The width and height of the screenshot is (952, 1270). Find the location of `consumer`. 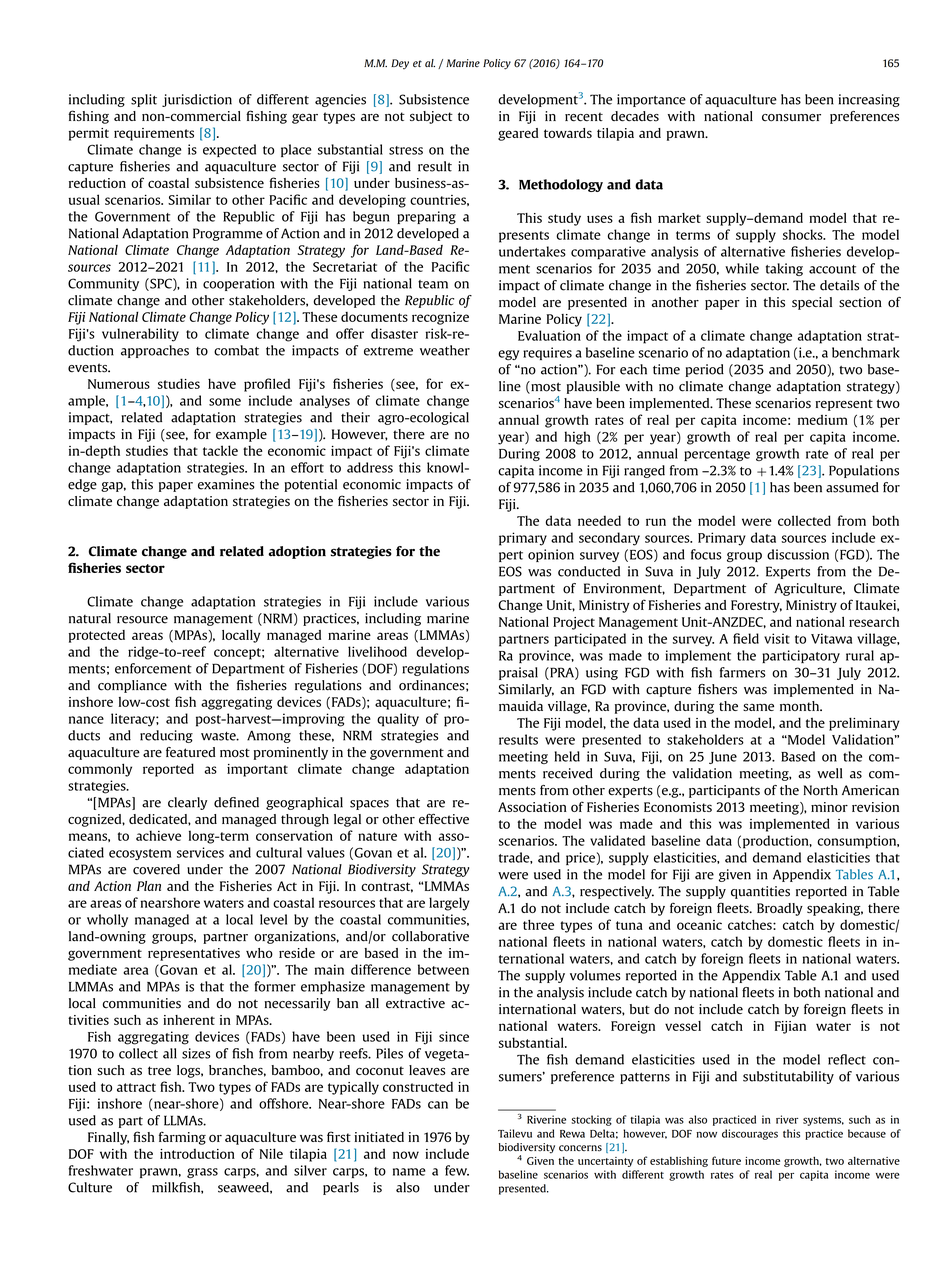

consumer is located at coordinates (791, 118).
